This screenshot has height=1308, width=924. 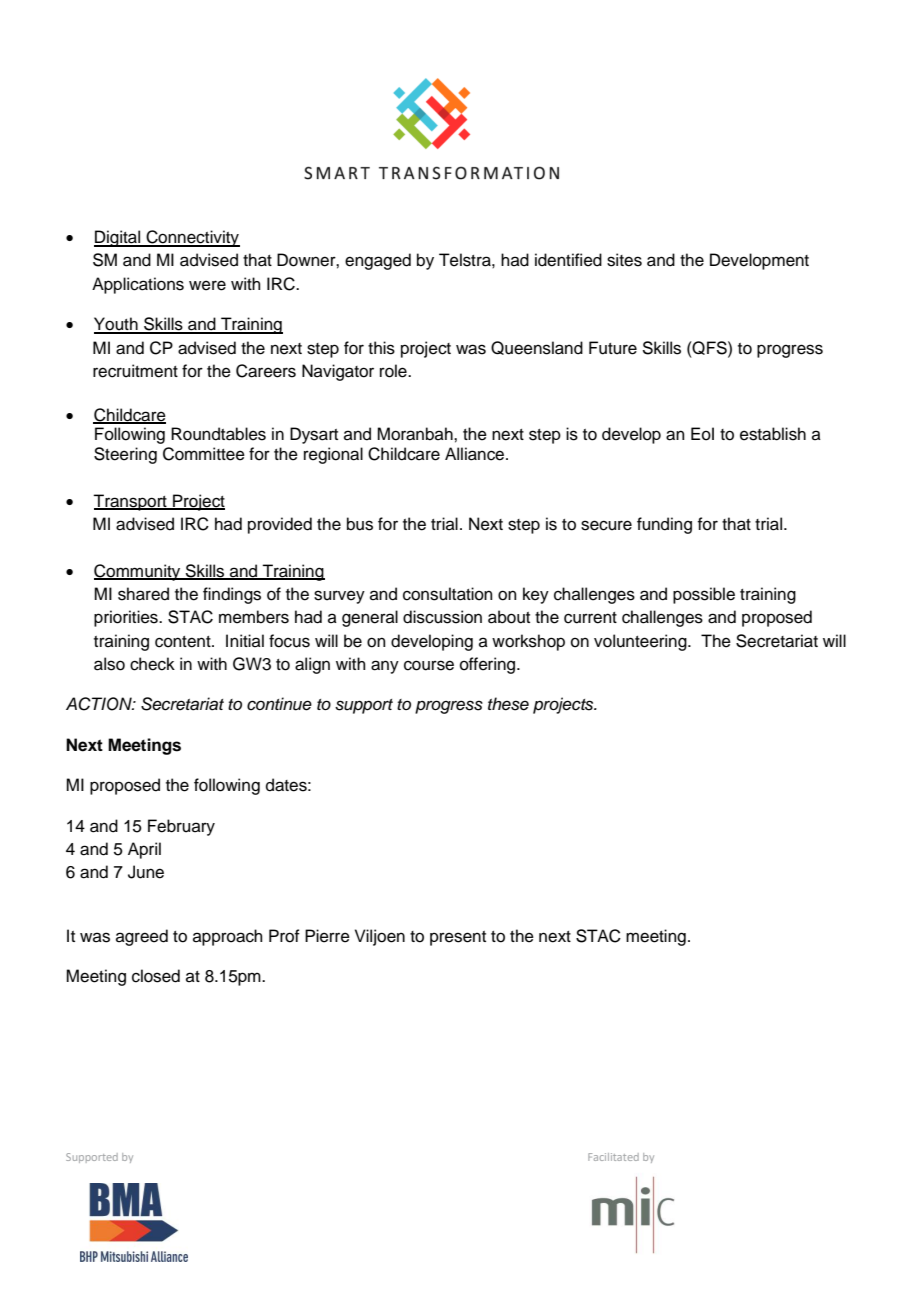 What do you see at coordinates (152, 664) in the screenshot?
I see `check` at bounding box center [152, 664].
